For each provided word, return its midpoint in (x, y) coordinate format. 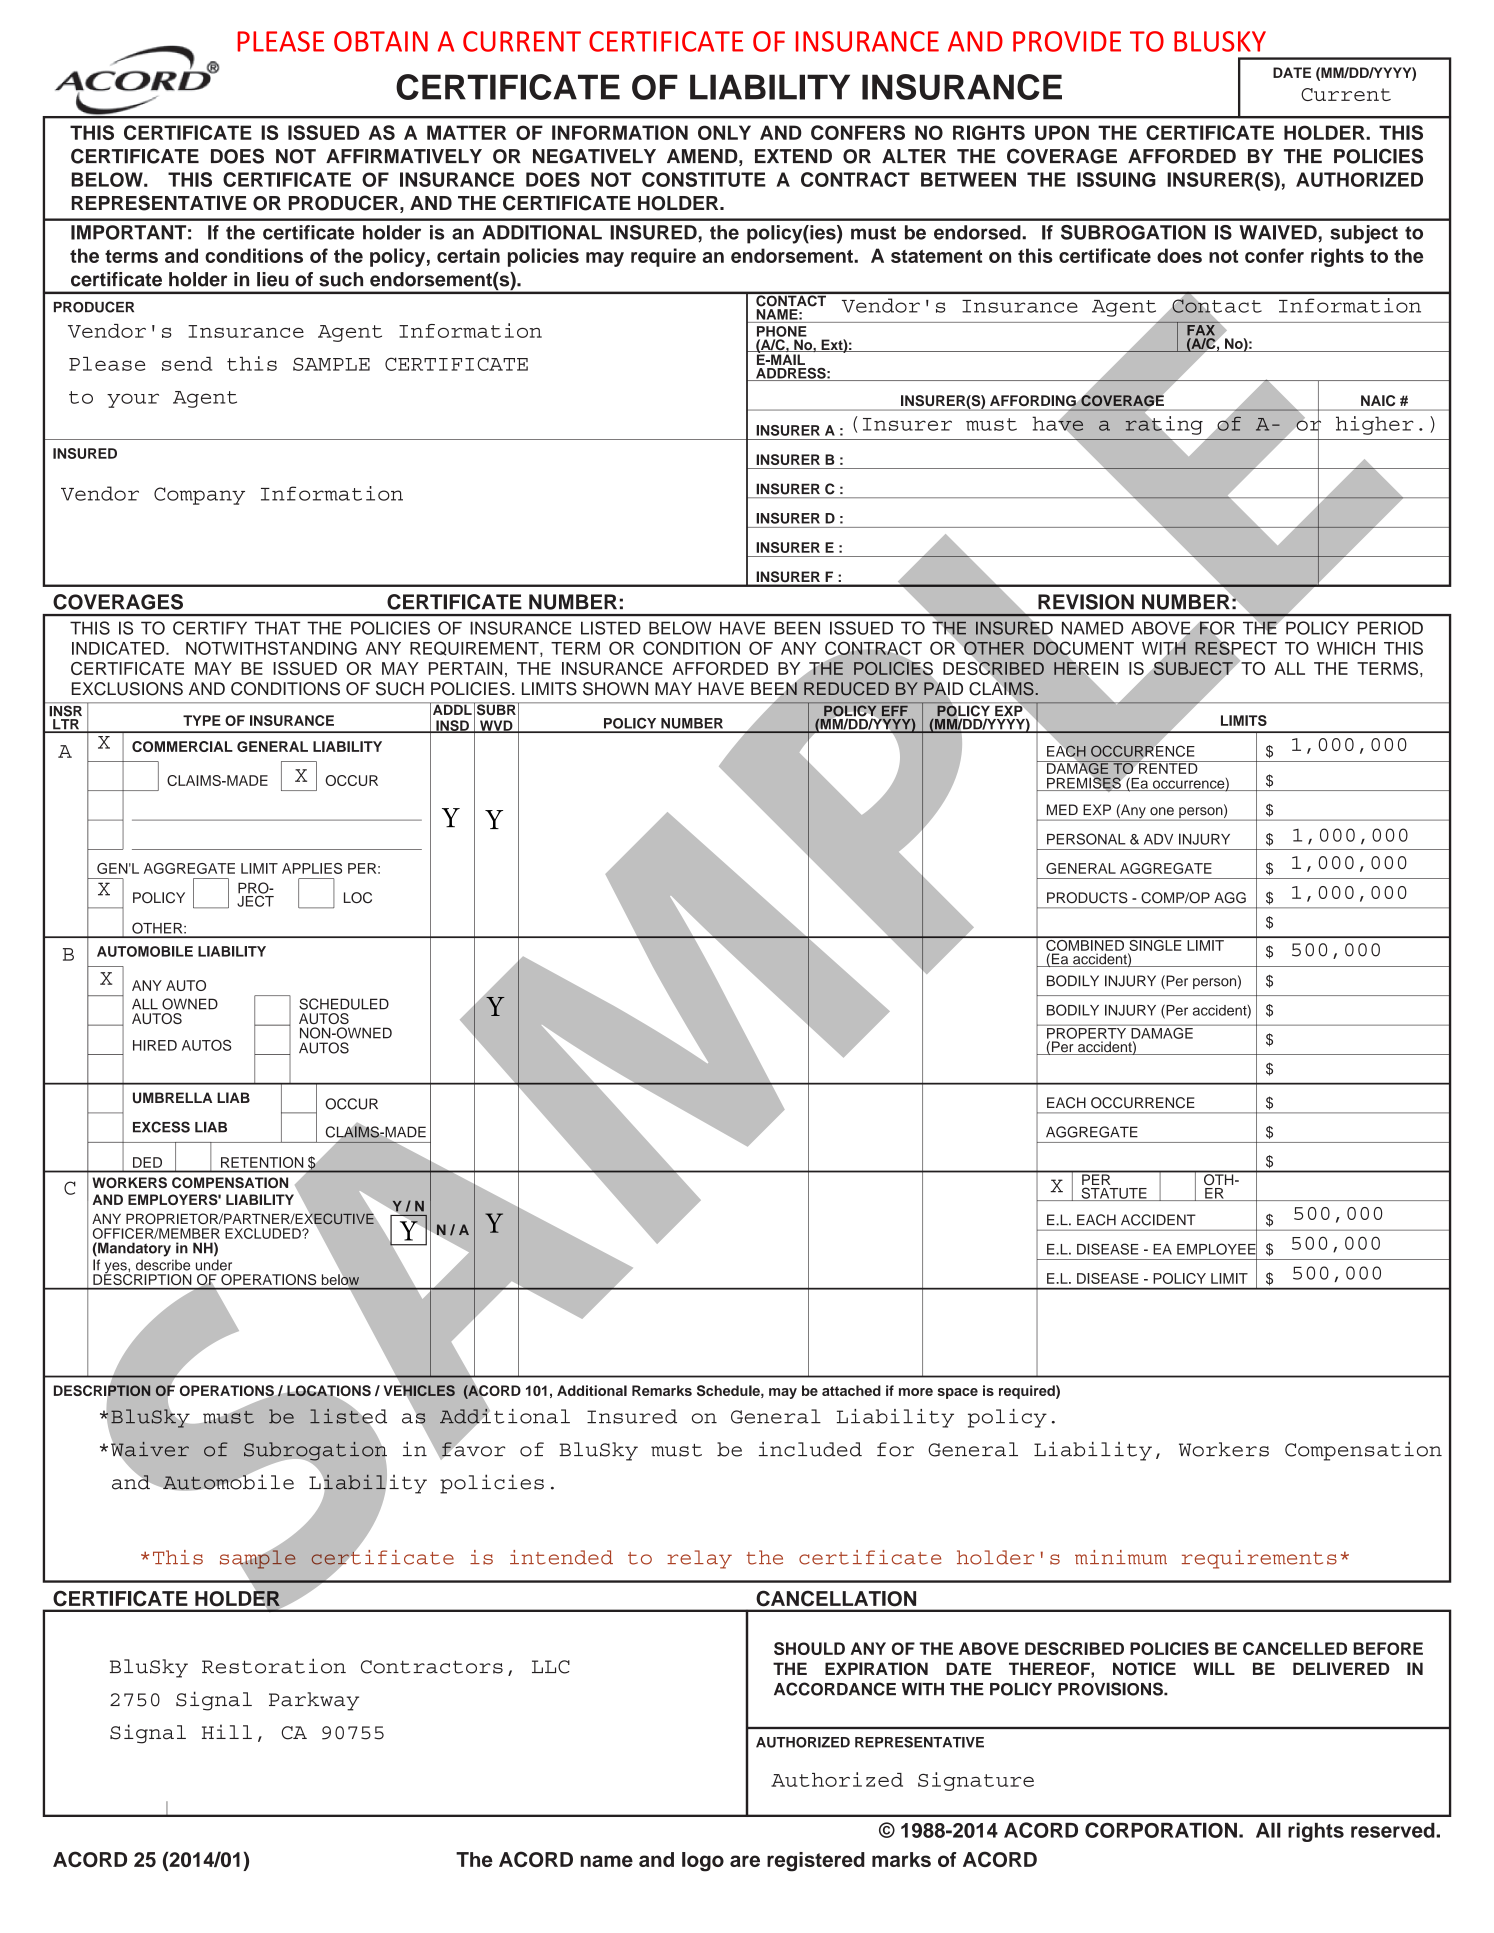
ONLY (724, 132)
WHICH (1346, 648)
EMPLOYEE (1217, 1249)
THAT (278, 628)
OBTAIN (381, 41)
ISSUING (1116, 179)
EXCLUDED (264, 1233)
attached (851, 1390)
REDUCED (846, 689)
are (745, 1861)
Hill (227, 1731)
